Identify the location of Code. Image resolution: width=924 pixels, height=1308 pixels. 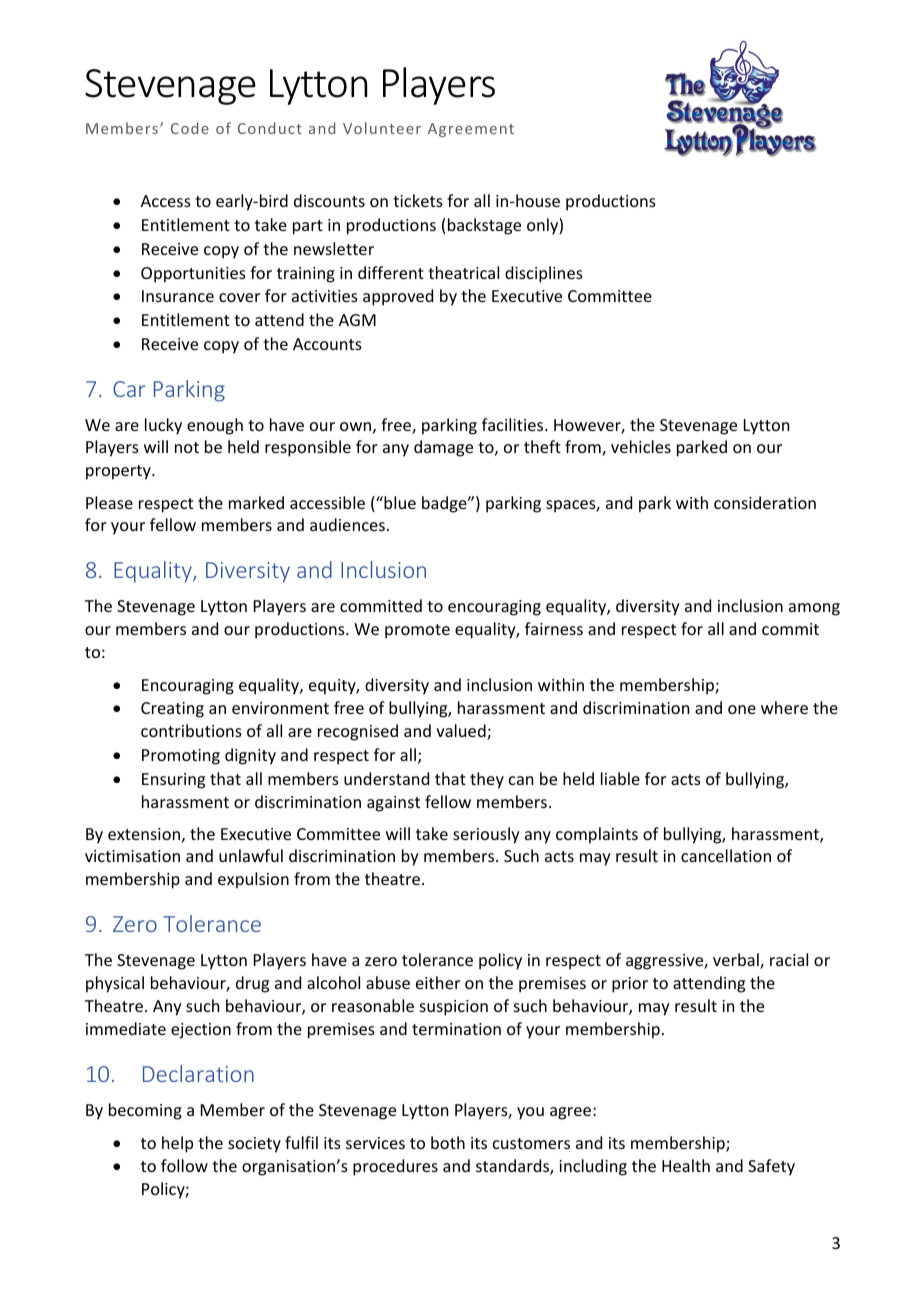
(190, 128).
